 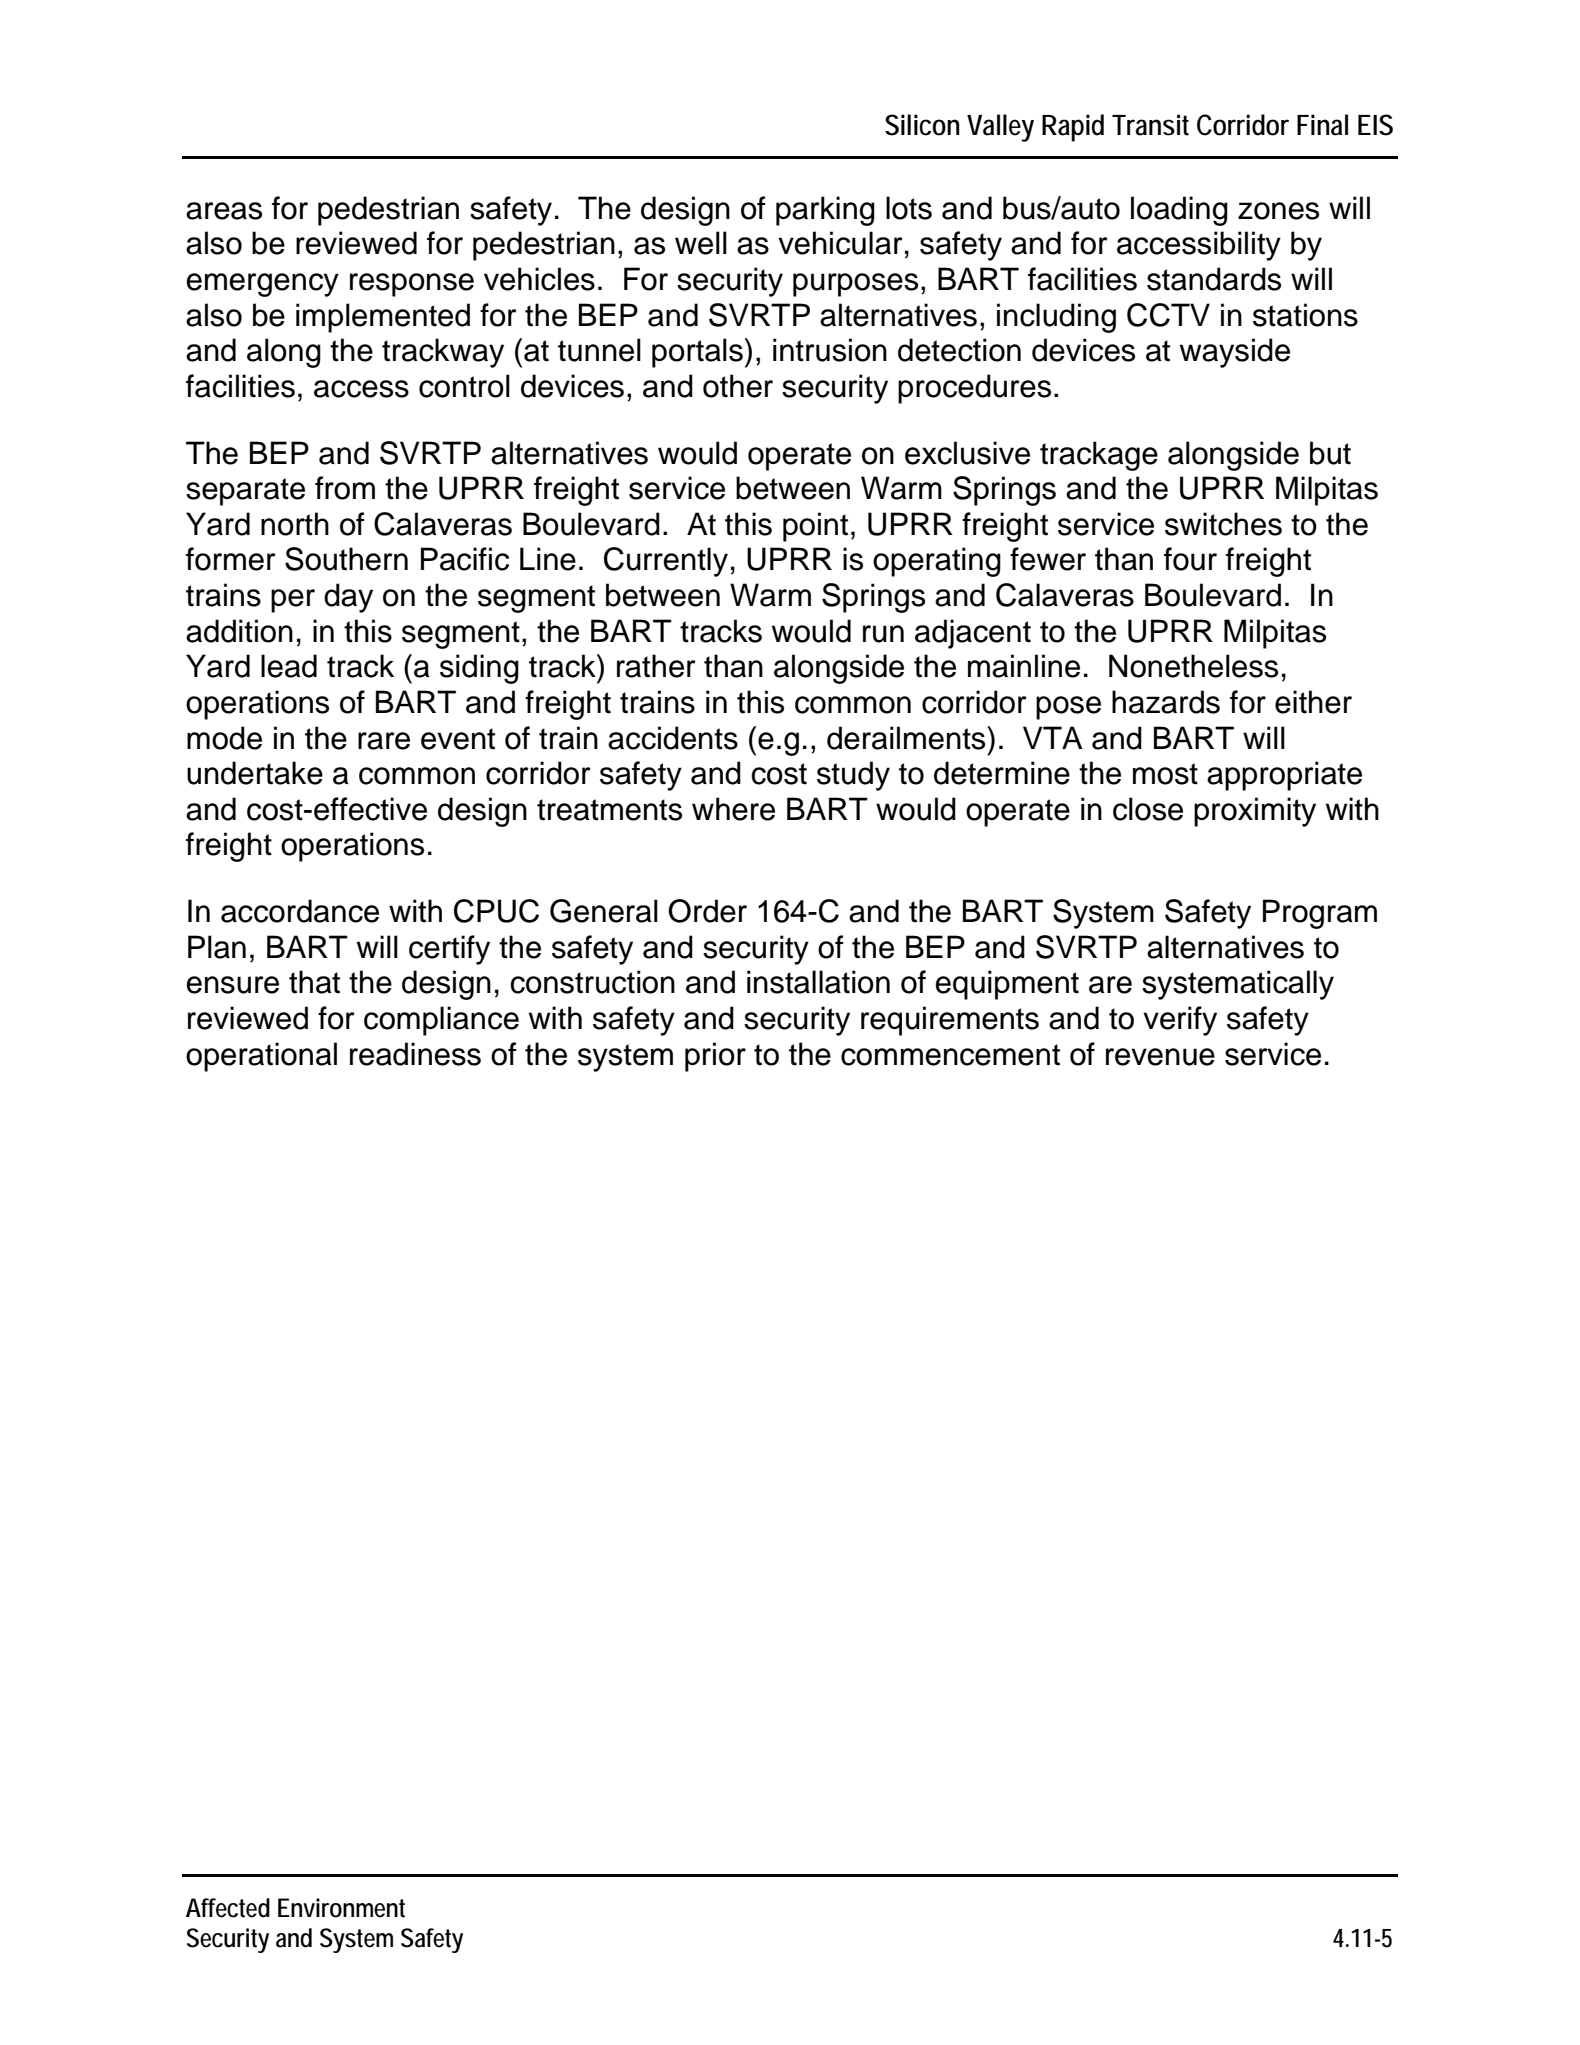 What do you see at coordinates (853, 776) in the screenshot?
I see `study` at bounding box center [853, 776].
